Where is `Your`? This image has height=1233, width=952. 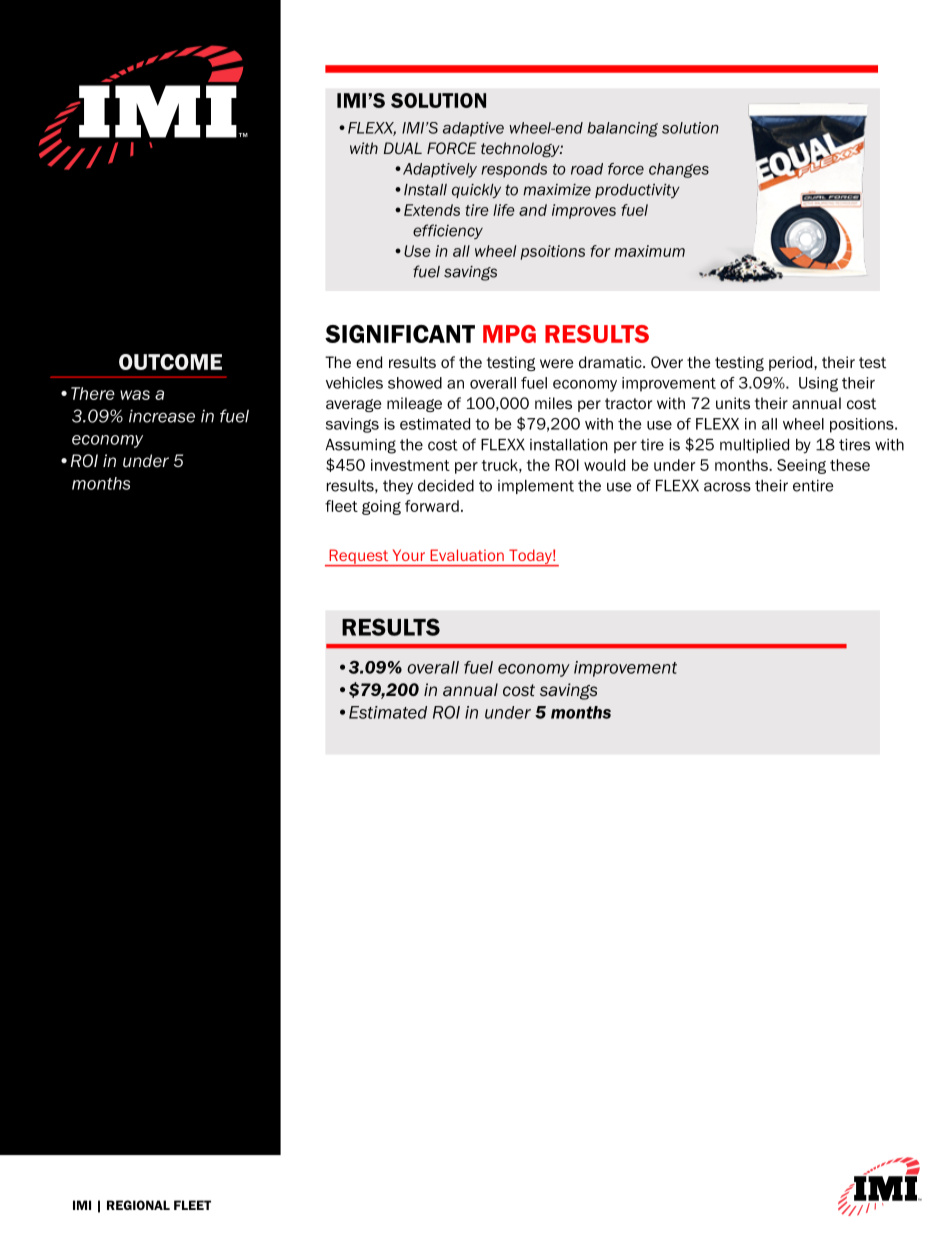
Your is located at coordinates (409, 555).
